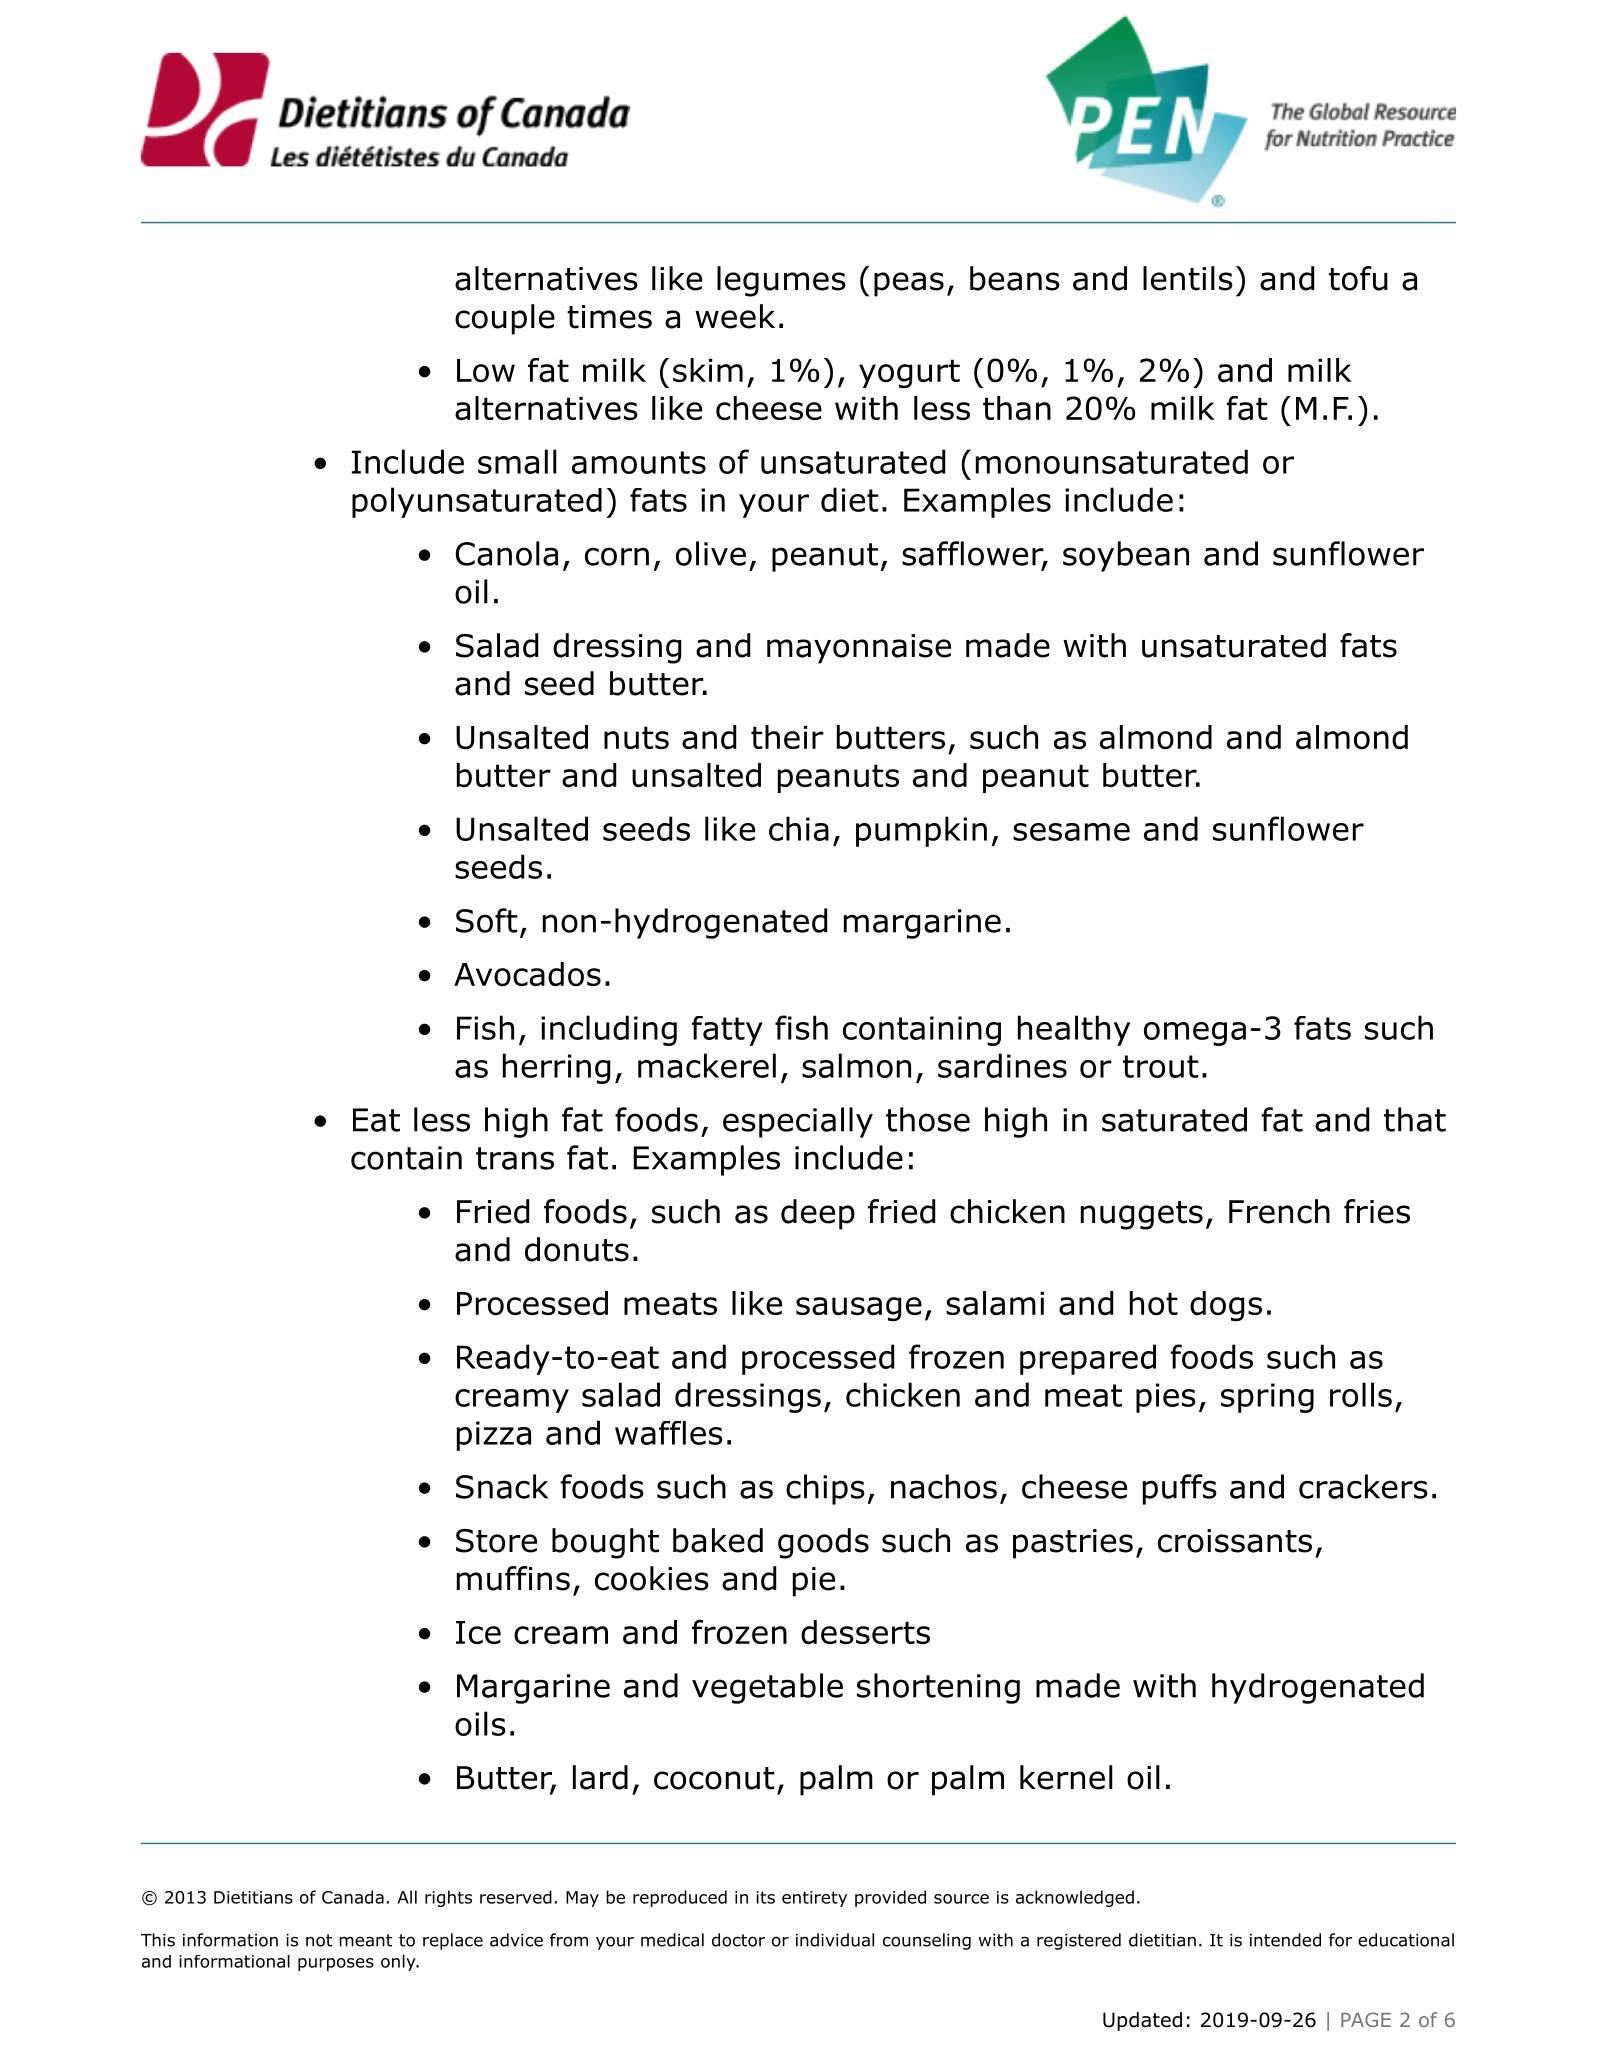 This screenshot has width=1597, height=2066. What do you see at coordinates (1358, 278) in the screenshot?
I see `tofu` at bounding box center [1358, 278].
